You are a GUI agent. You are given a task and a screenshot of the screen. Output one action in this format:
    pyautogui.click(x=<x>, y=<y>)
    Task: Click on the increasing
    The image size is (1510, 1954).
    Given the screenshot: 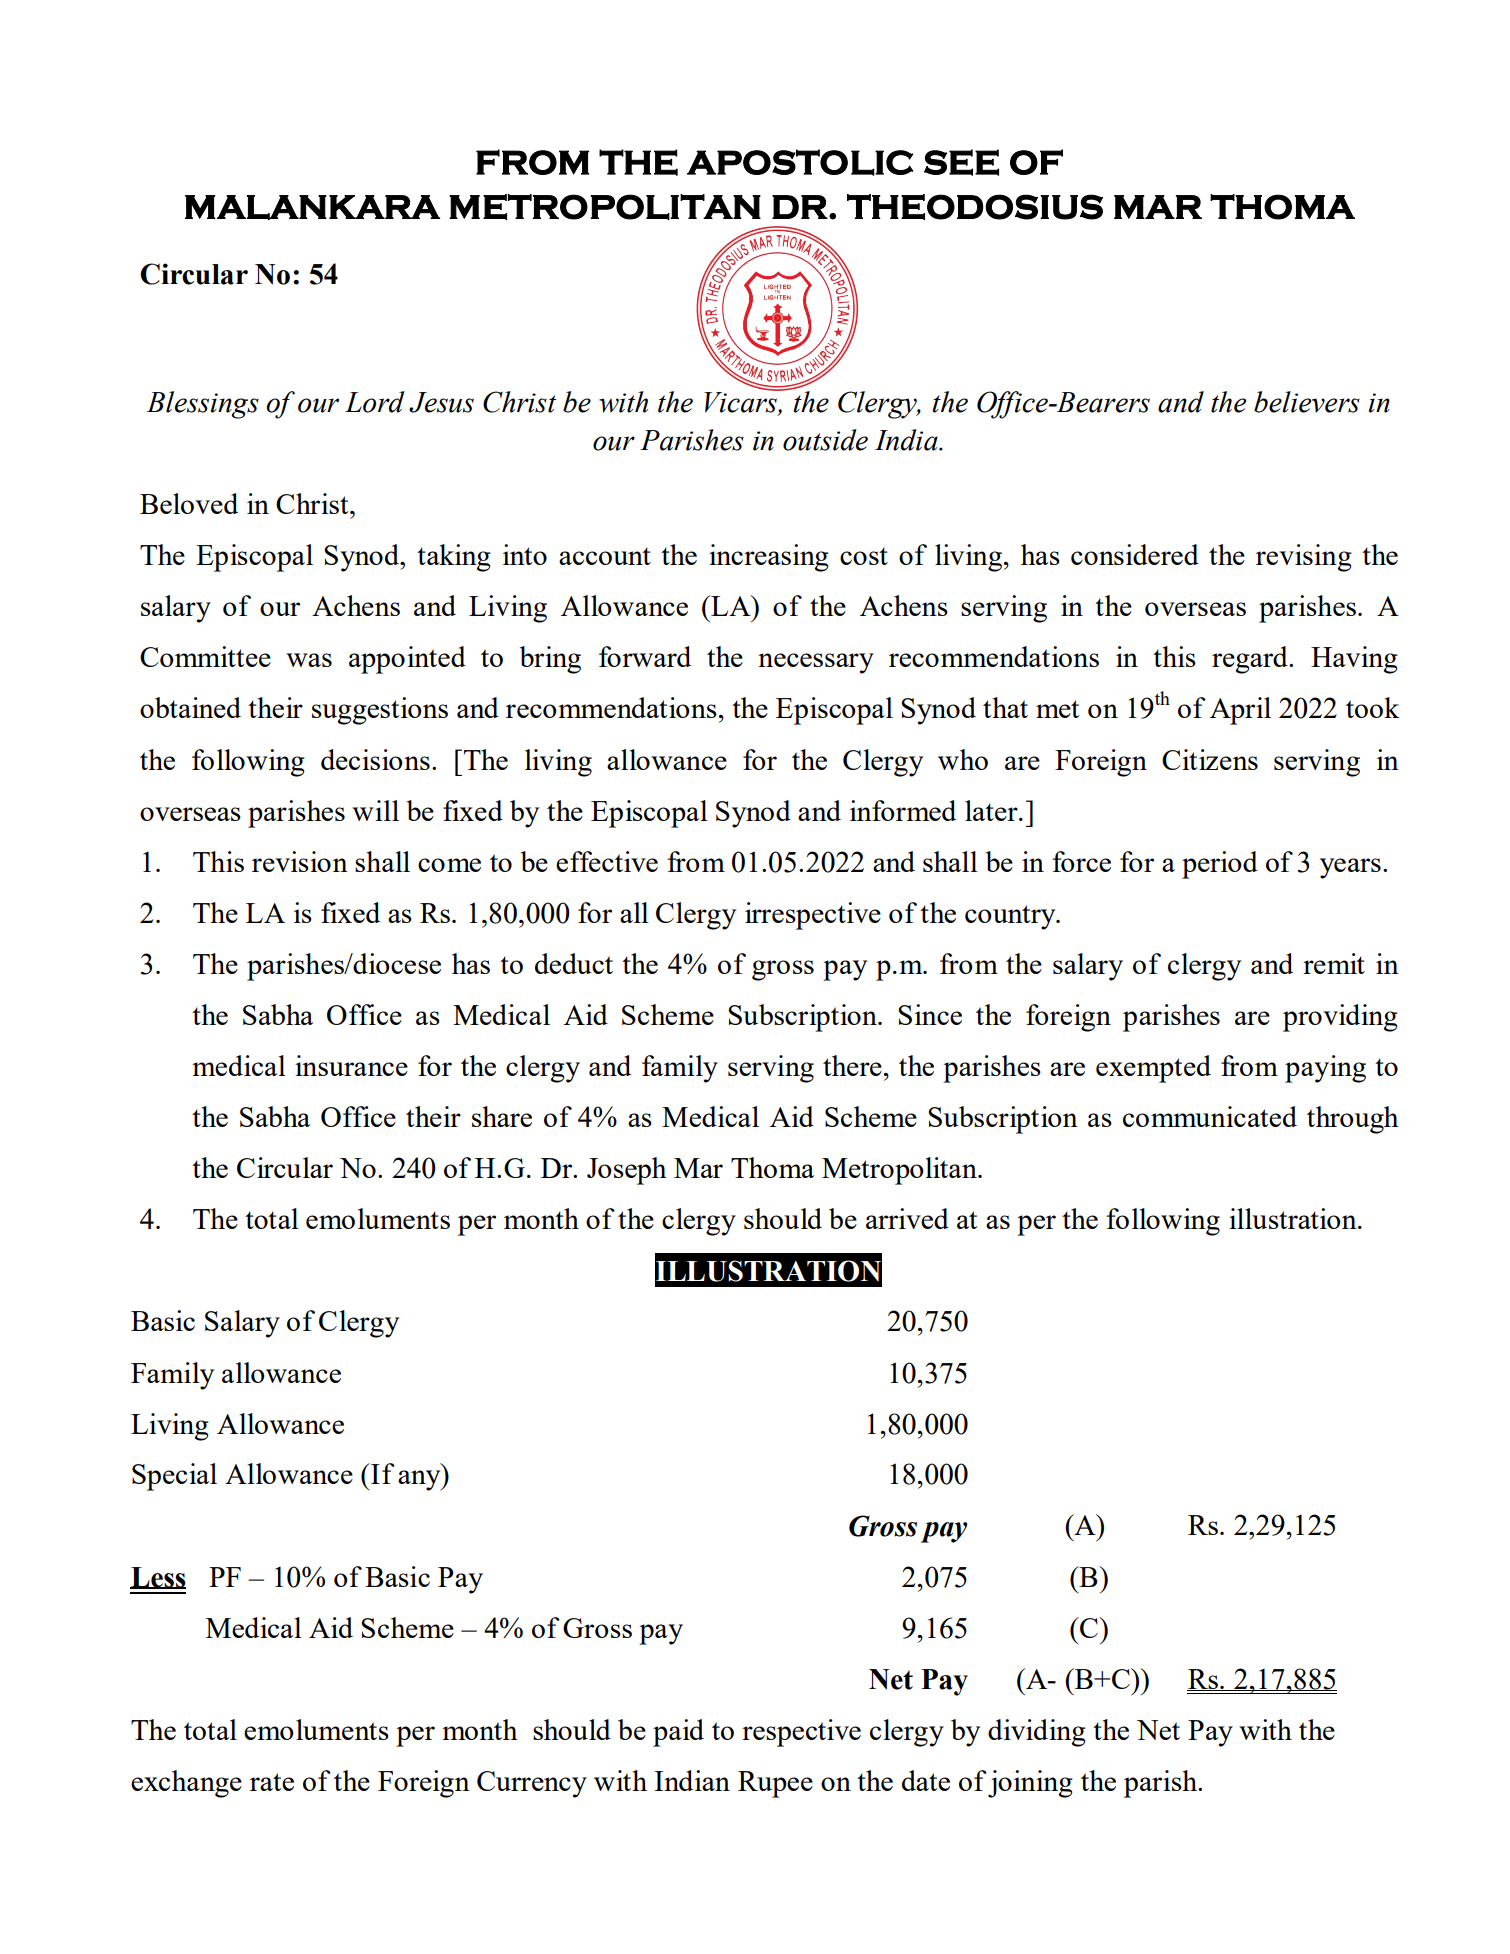 What is the action you would take?
    pyautogui.click(x=769, y=558)
